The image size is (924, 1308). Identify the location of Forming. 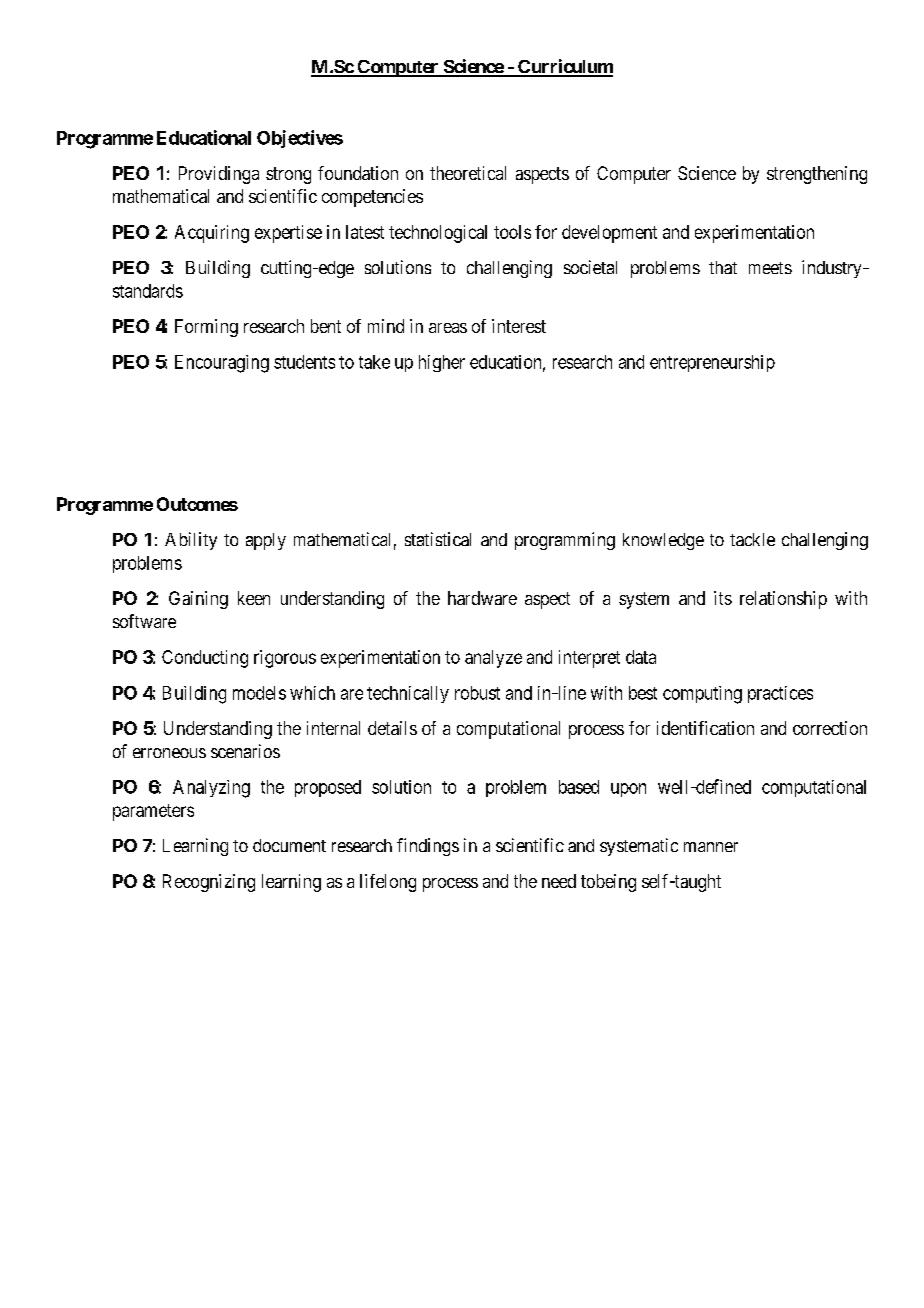
(206, 328).
